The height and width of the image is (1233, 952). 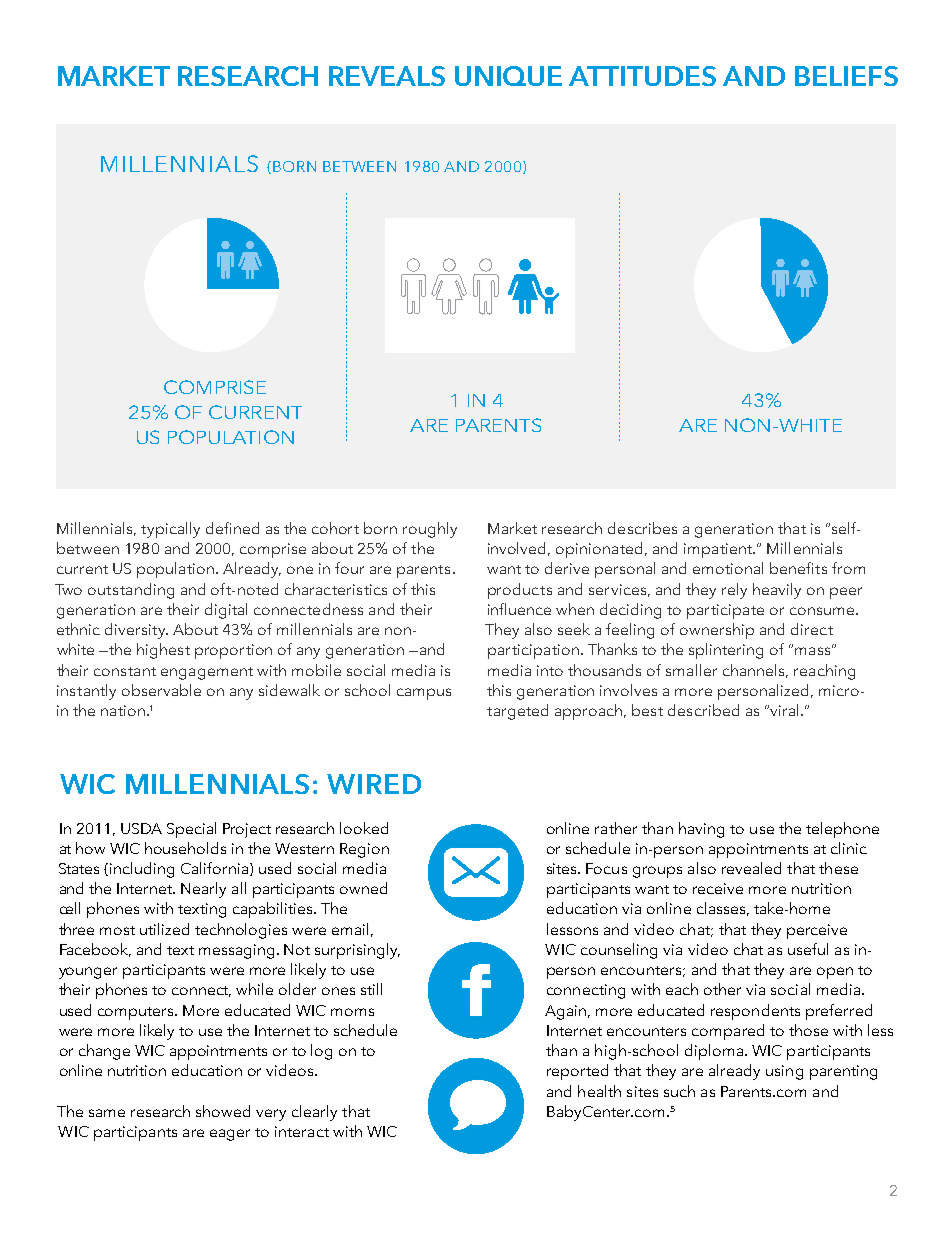 I want to click on impatient, so click(x=719, y=550).
